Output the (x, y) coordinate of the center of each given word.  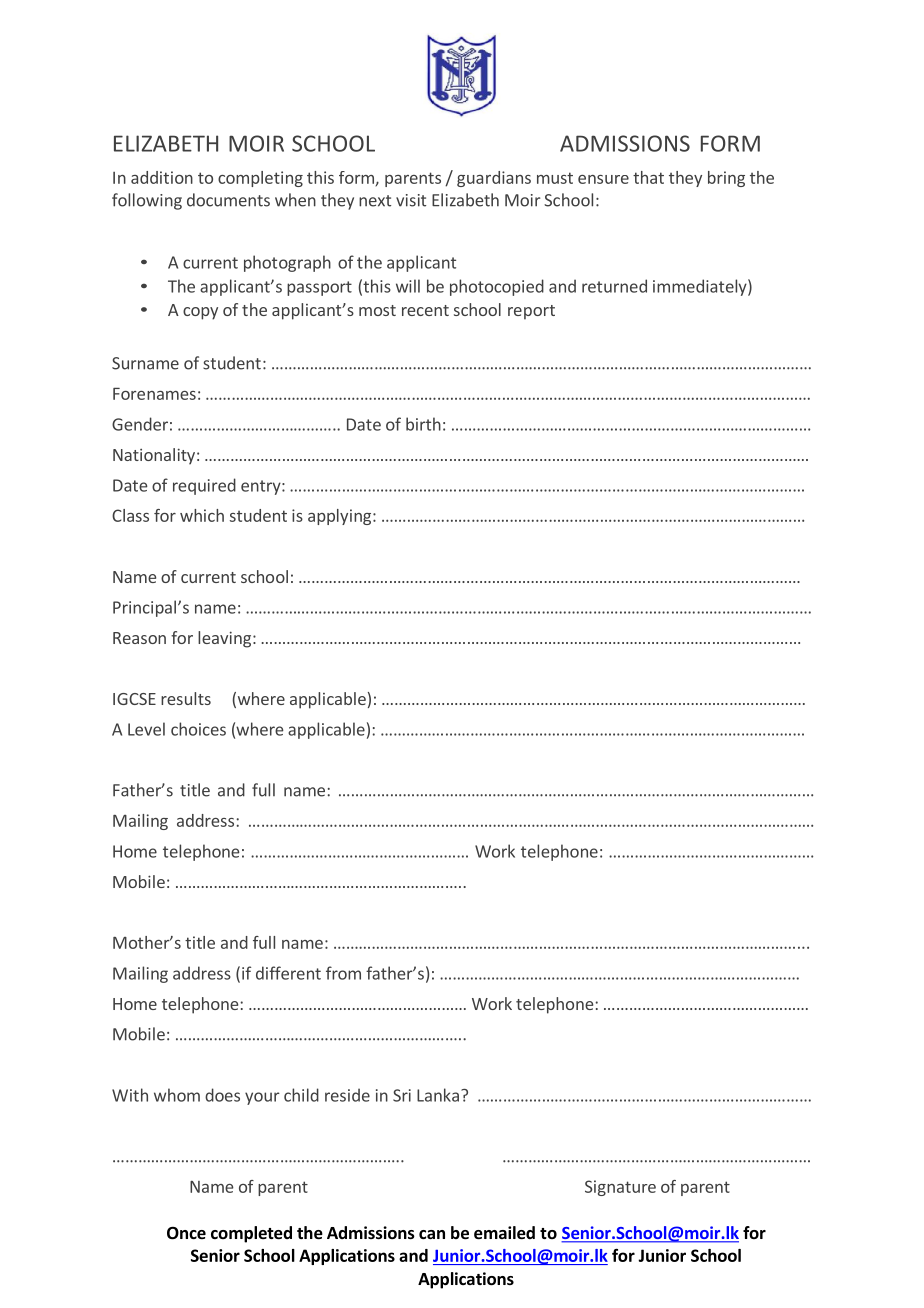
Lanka (438, 1095)
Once (186, 1233)
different (288, 973)
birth (423, 424)
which (202, 515)
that (648, 177)
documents (228, 200)
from (343, 973)
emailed (504, 1233)
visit (411, 200)
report (531, 312)
